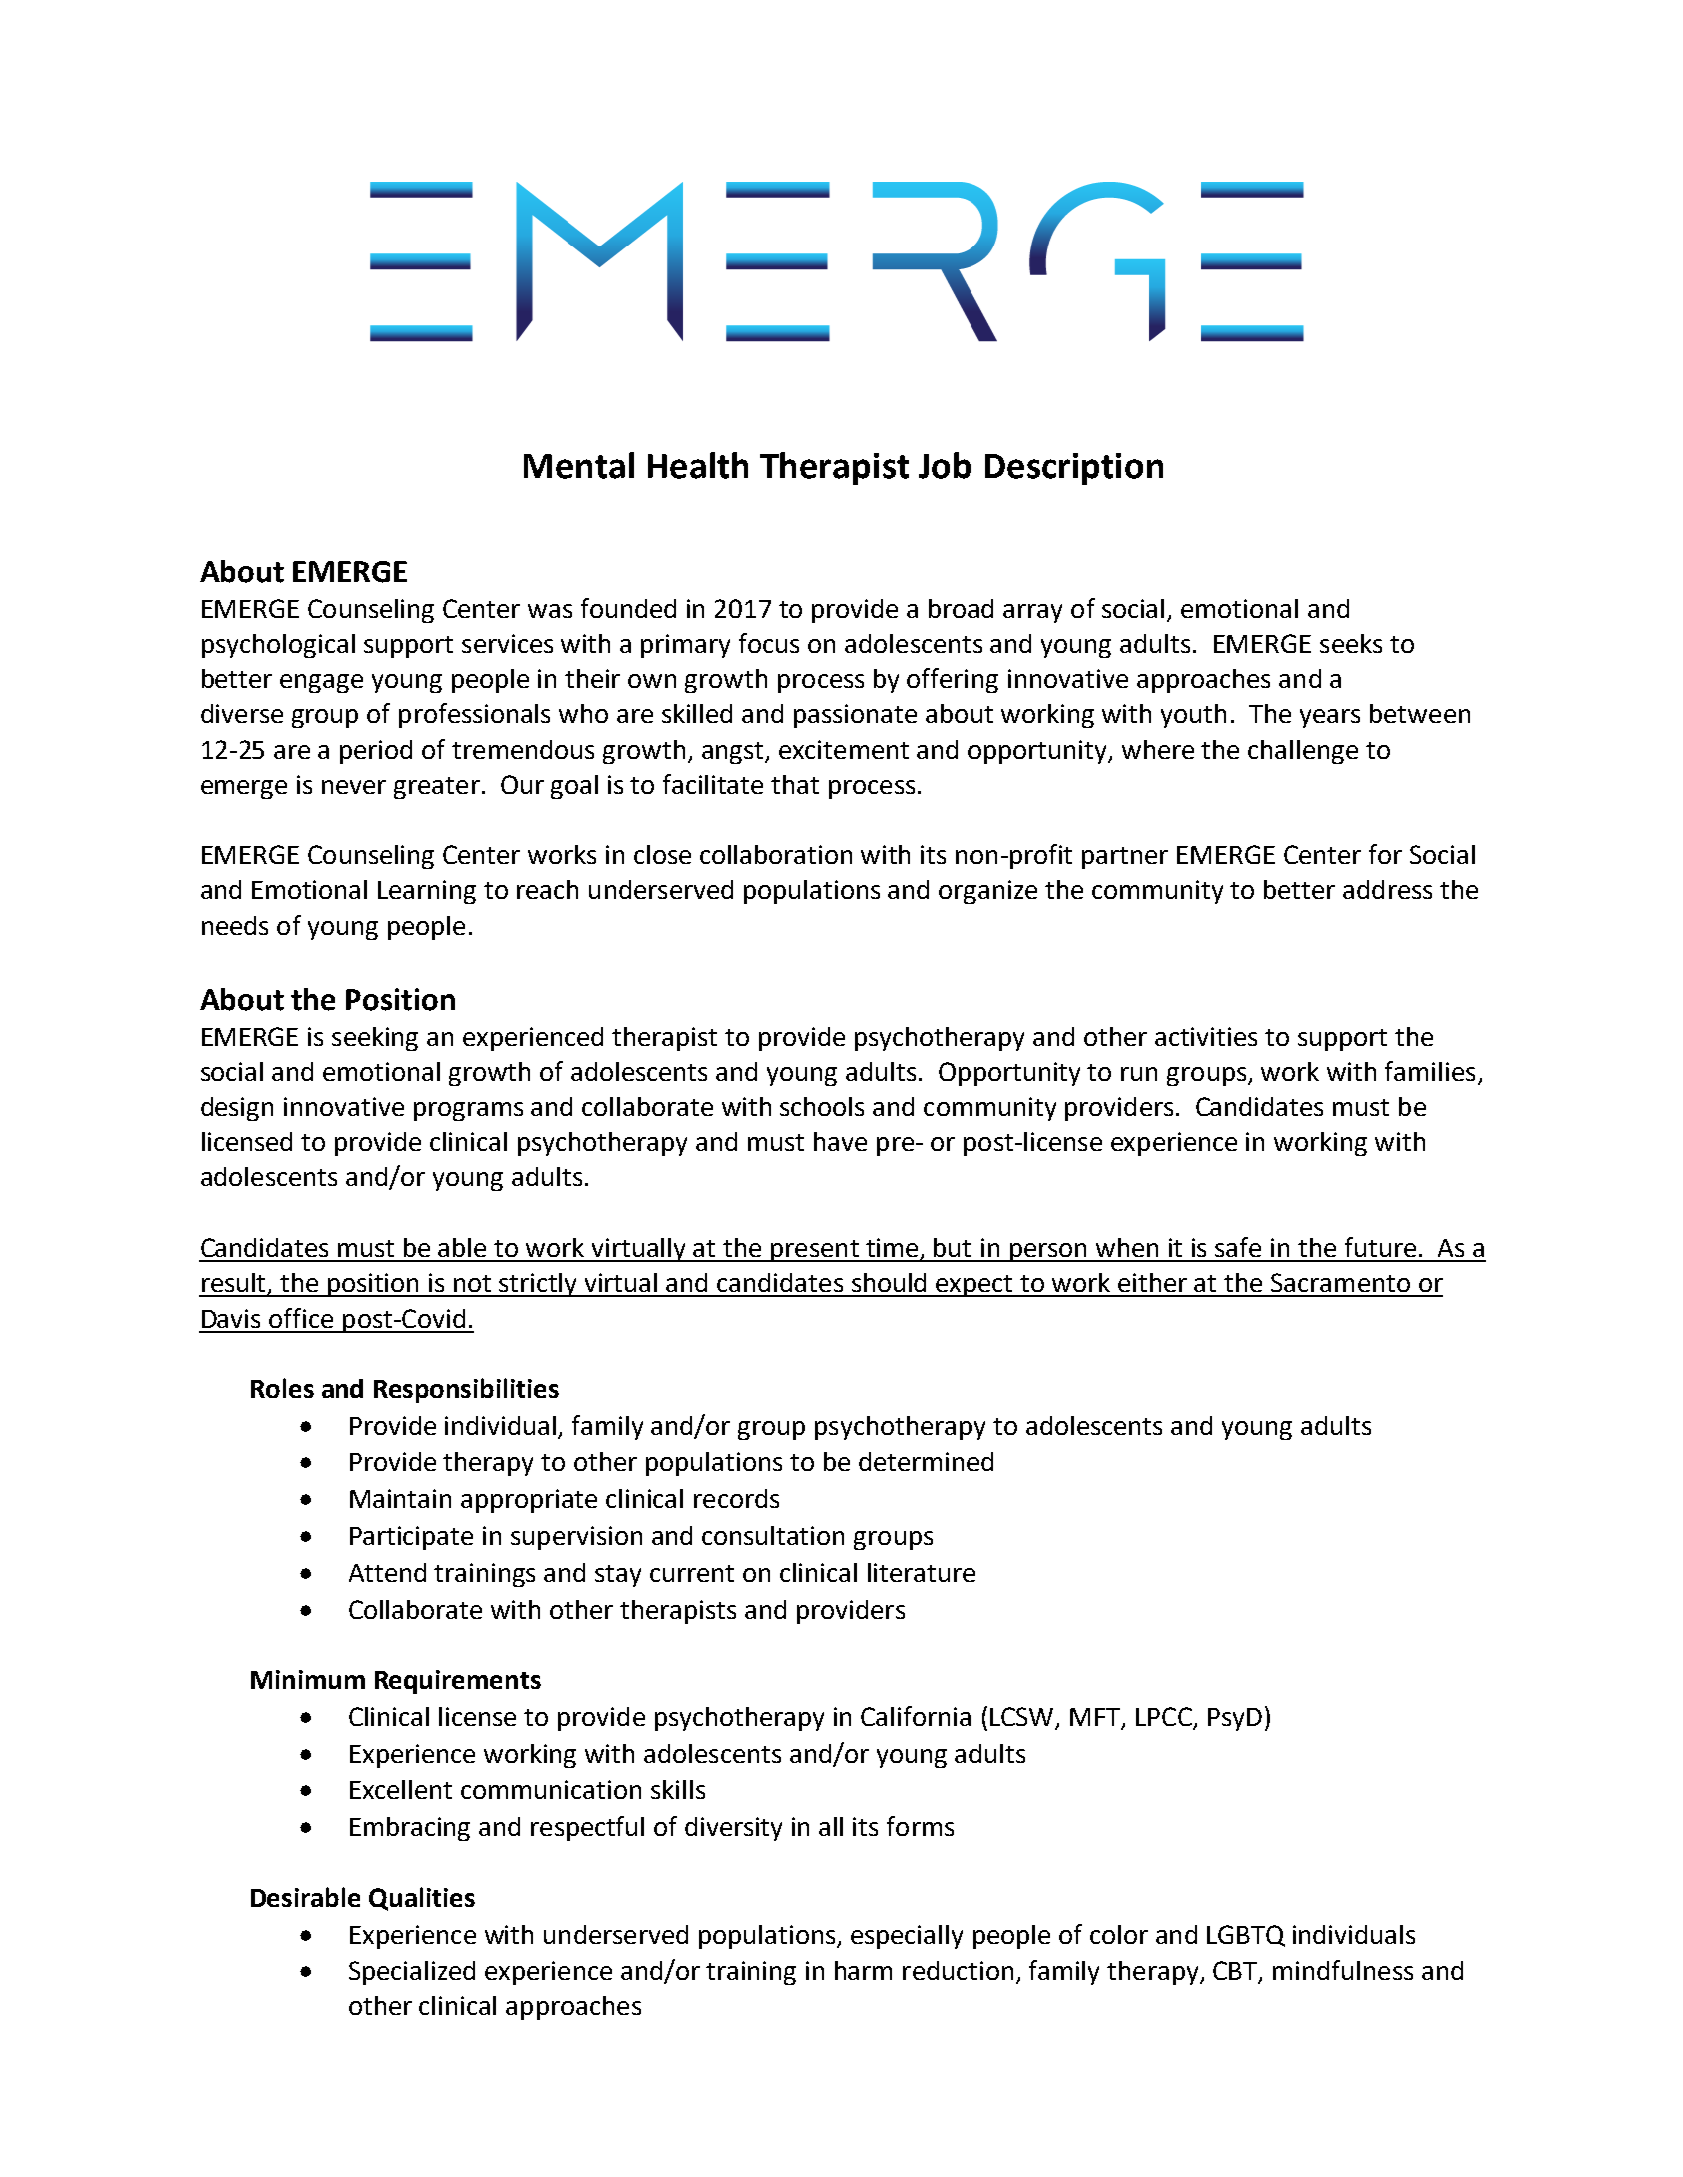 This screenshot has height=2177, width=1683. I want to click on California, so click(916, 1716).
